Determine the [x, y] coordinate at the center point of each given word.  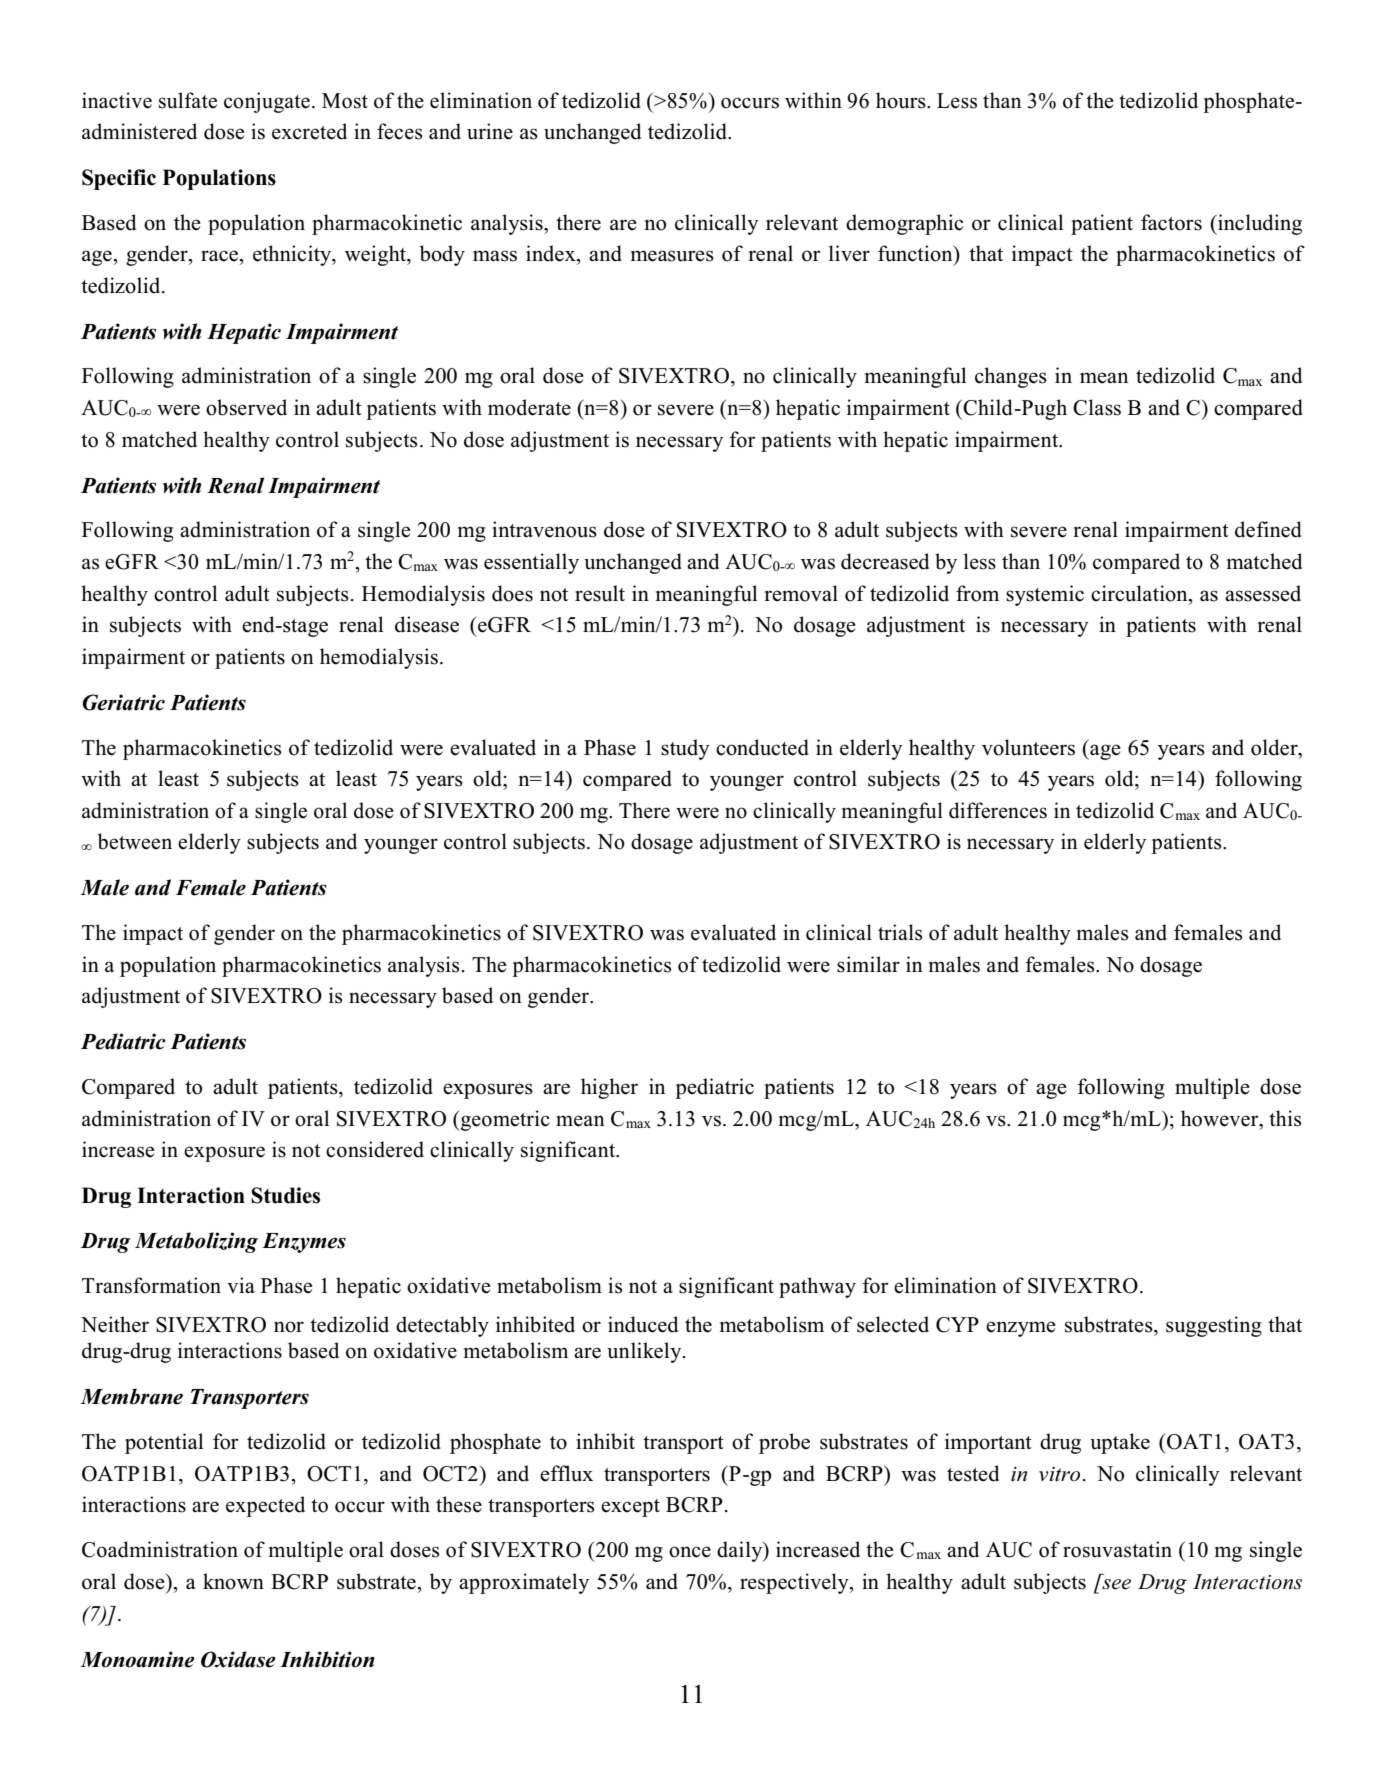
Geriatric [123, 702]
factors [1171, 222]
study [685, 749]
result [600, 593]
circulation [1140, 593]
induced [643, 1324]
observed [246, 407]
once [690, 1552]
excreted [309, 131]
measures [672, 256]
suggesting [1214, 1326]
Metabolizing [196, 1242]
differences [998, 810]
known [233, 1581]
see [1116, 1584]
